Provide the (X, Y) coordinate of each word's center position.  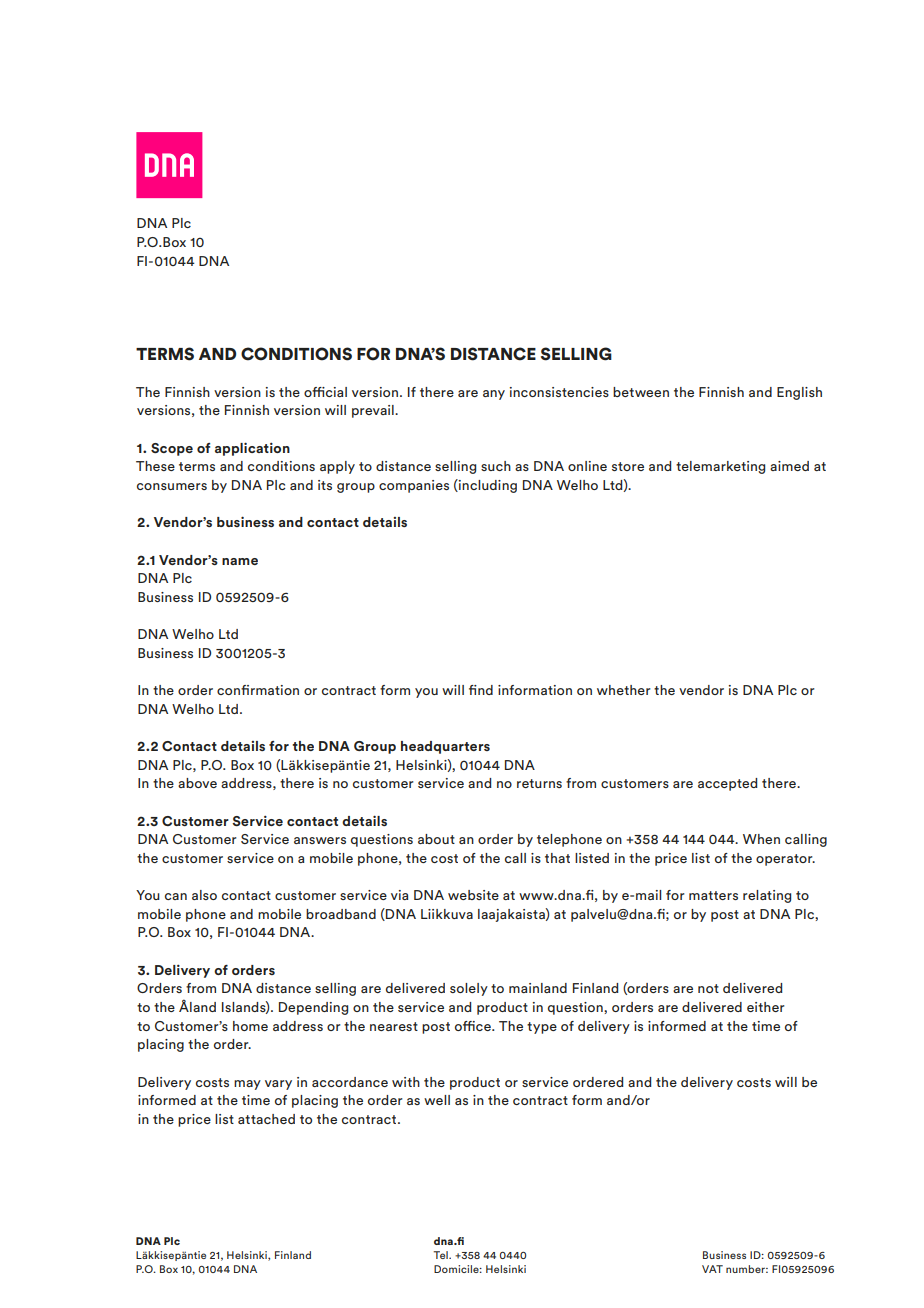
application (252, 449)
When (761, 839)
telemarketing (720, 467)
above (197, 783)
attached (266, 1119)
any (494, 395)
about (436, 839)
